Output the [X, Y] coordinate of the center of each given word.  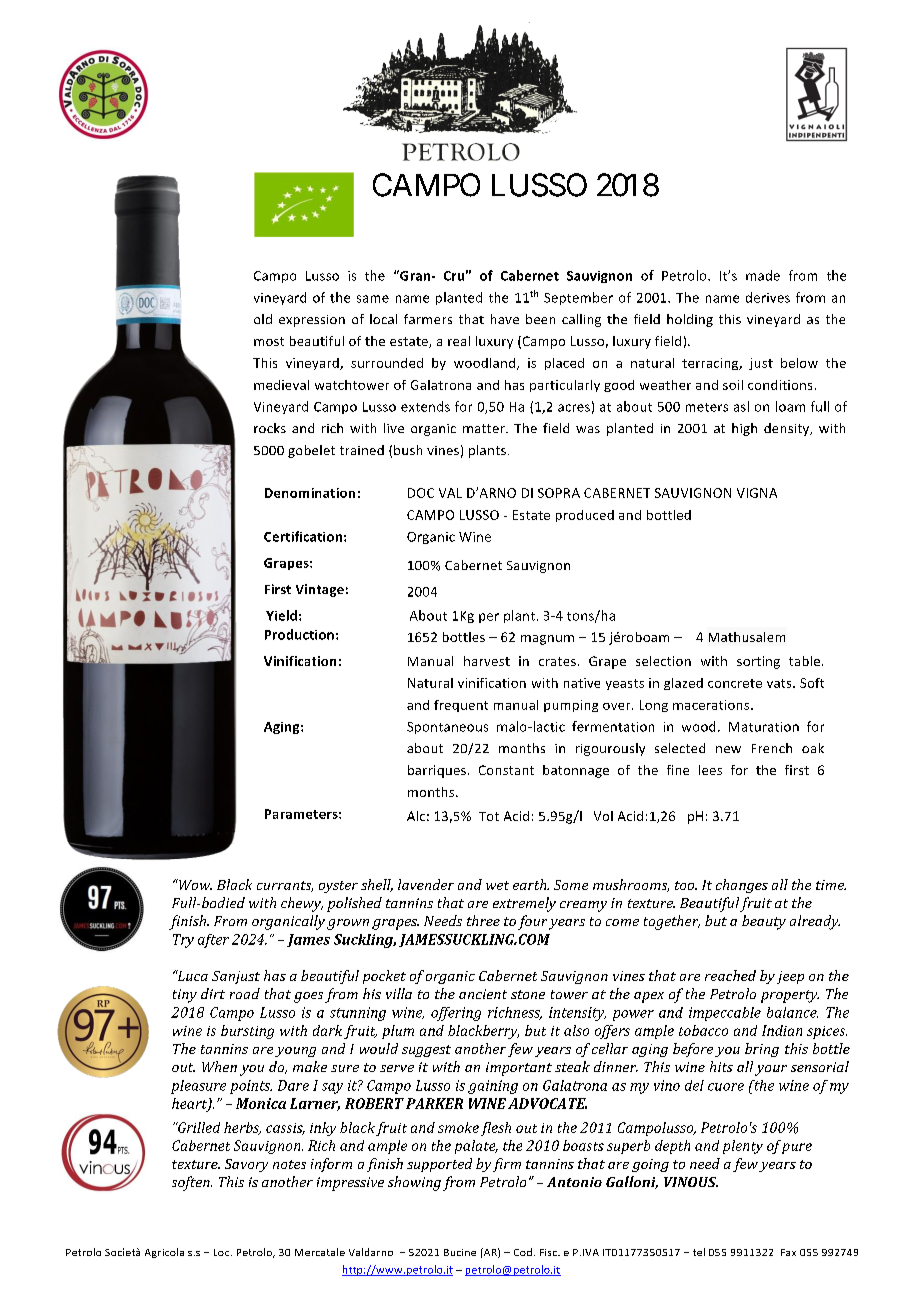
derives [768, 297]
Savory [246, 1165]
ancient [483, 994]
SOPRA [559, 493]
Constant [506, 770]
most [269, 341]
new [728, 749]
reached [730, 975]
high [744, 429]
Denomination [310, 493]
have [505, 319]
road [245, 993]
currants [285, 886]
